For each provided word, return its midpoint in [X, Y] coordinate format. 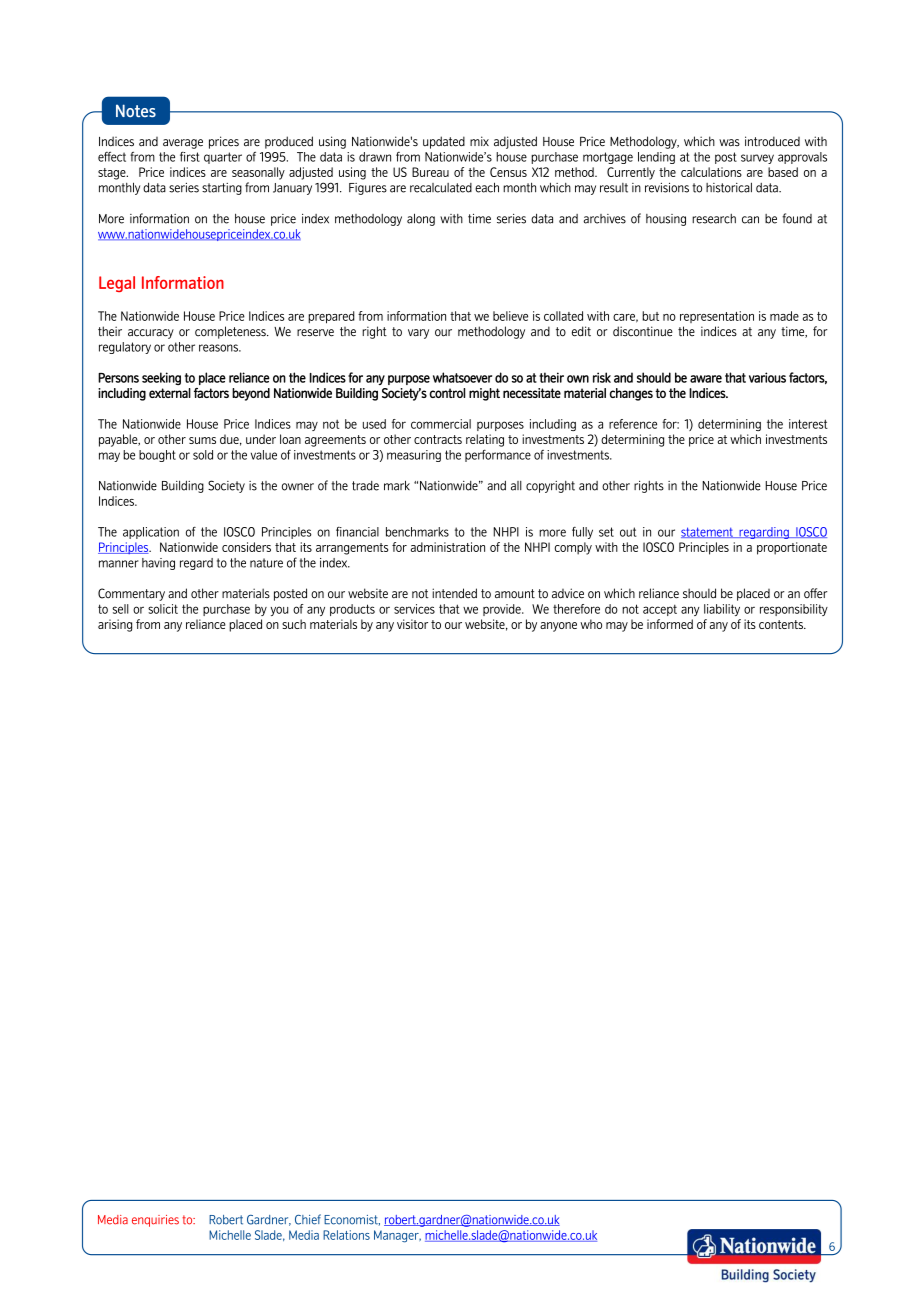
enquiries [155, 1221]
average [183, 144]
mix [479, 141]
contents [782, 624]
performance [498, 455]
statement [708, 532]
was [729, 143]
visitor [412, 624]
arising [115, 625]
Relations [346, 1235]
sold [203, 455]
